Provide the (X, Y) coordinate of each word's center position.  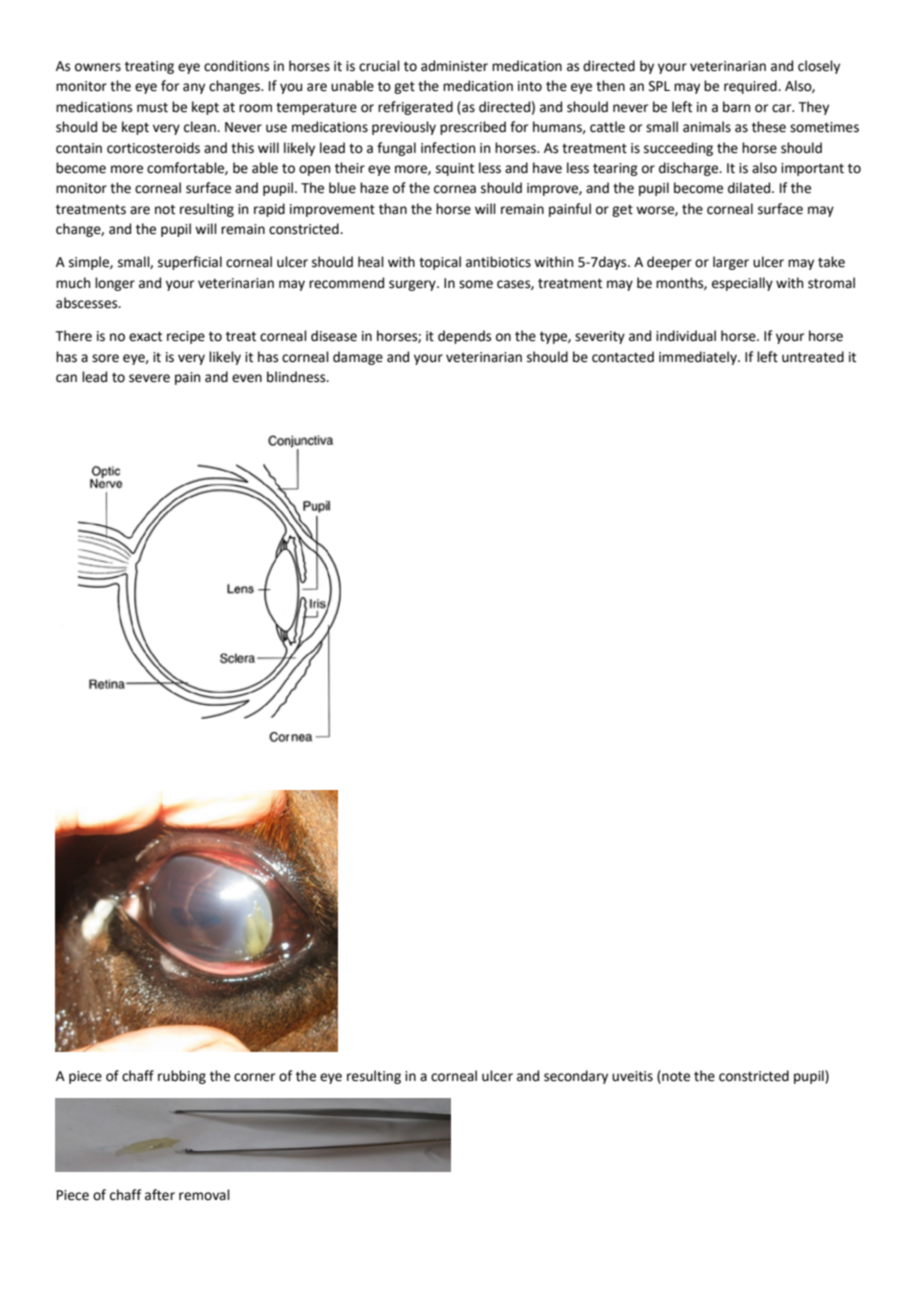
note (675, 1076)
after (160, 1195)
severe (149, 378)
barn (736, 107)
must (152, 108)
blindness (297, 377)
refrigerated (415, 108)
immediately (699, 358)
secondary (576, 1077)
